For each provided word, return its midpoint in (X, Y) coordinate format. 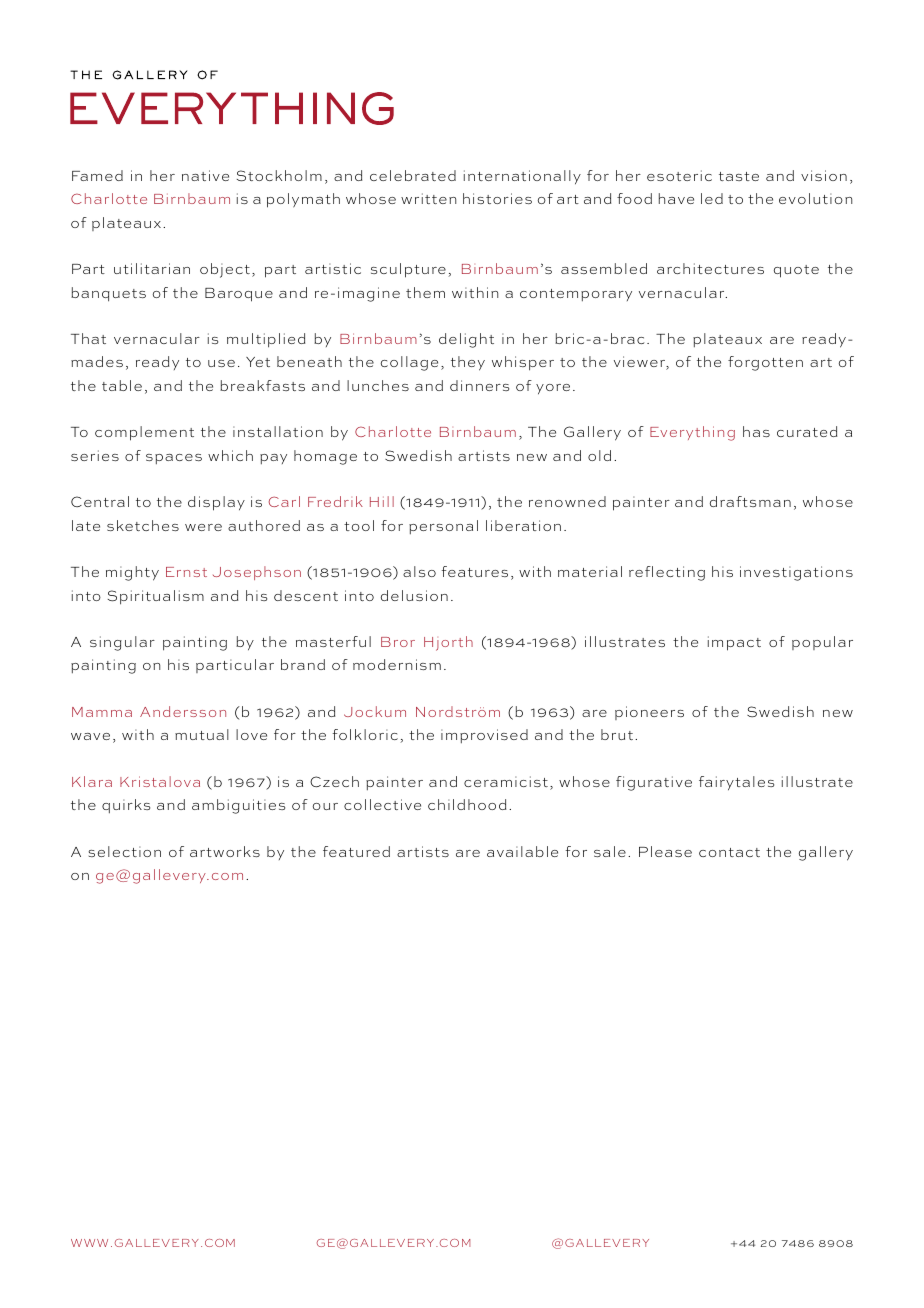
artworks (225, 851)
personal (443, 527)
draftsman (750, 501)
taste (739, 176)
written (428, 198)
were (203, 527)
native (205, 175)
